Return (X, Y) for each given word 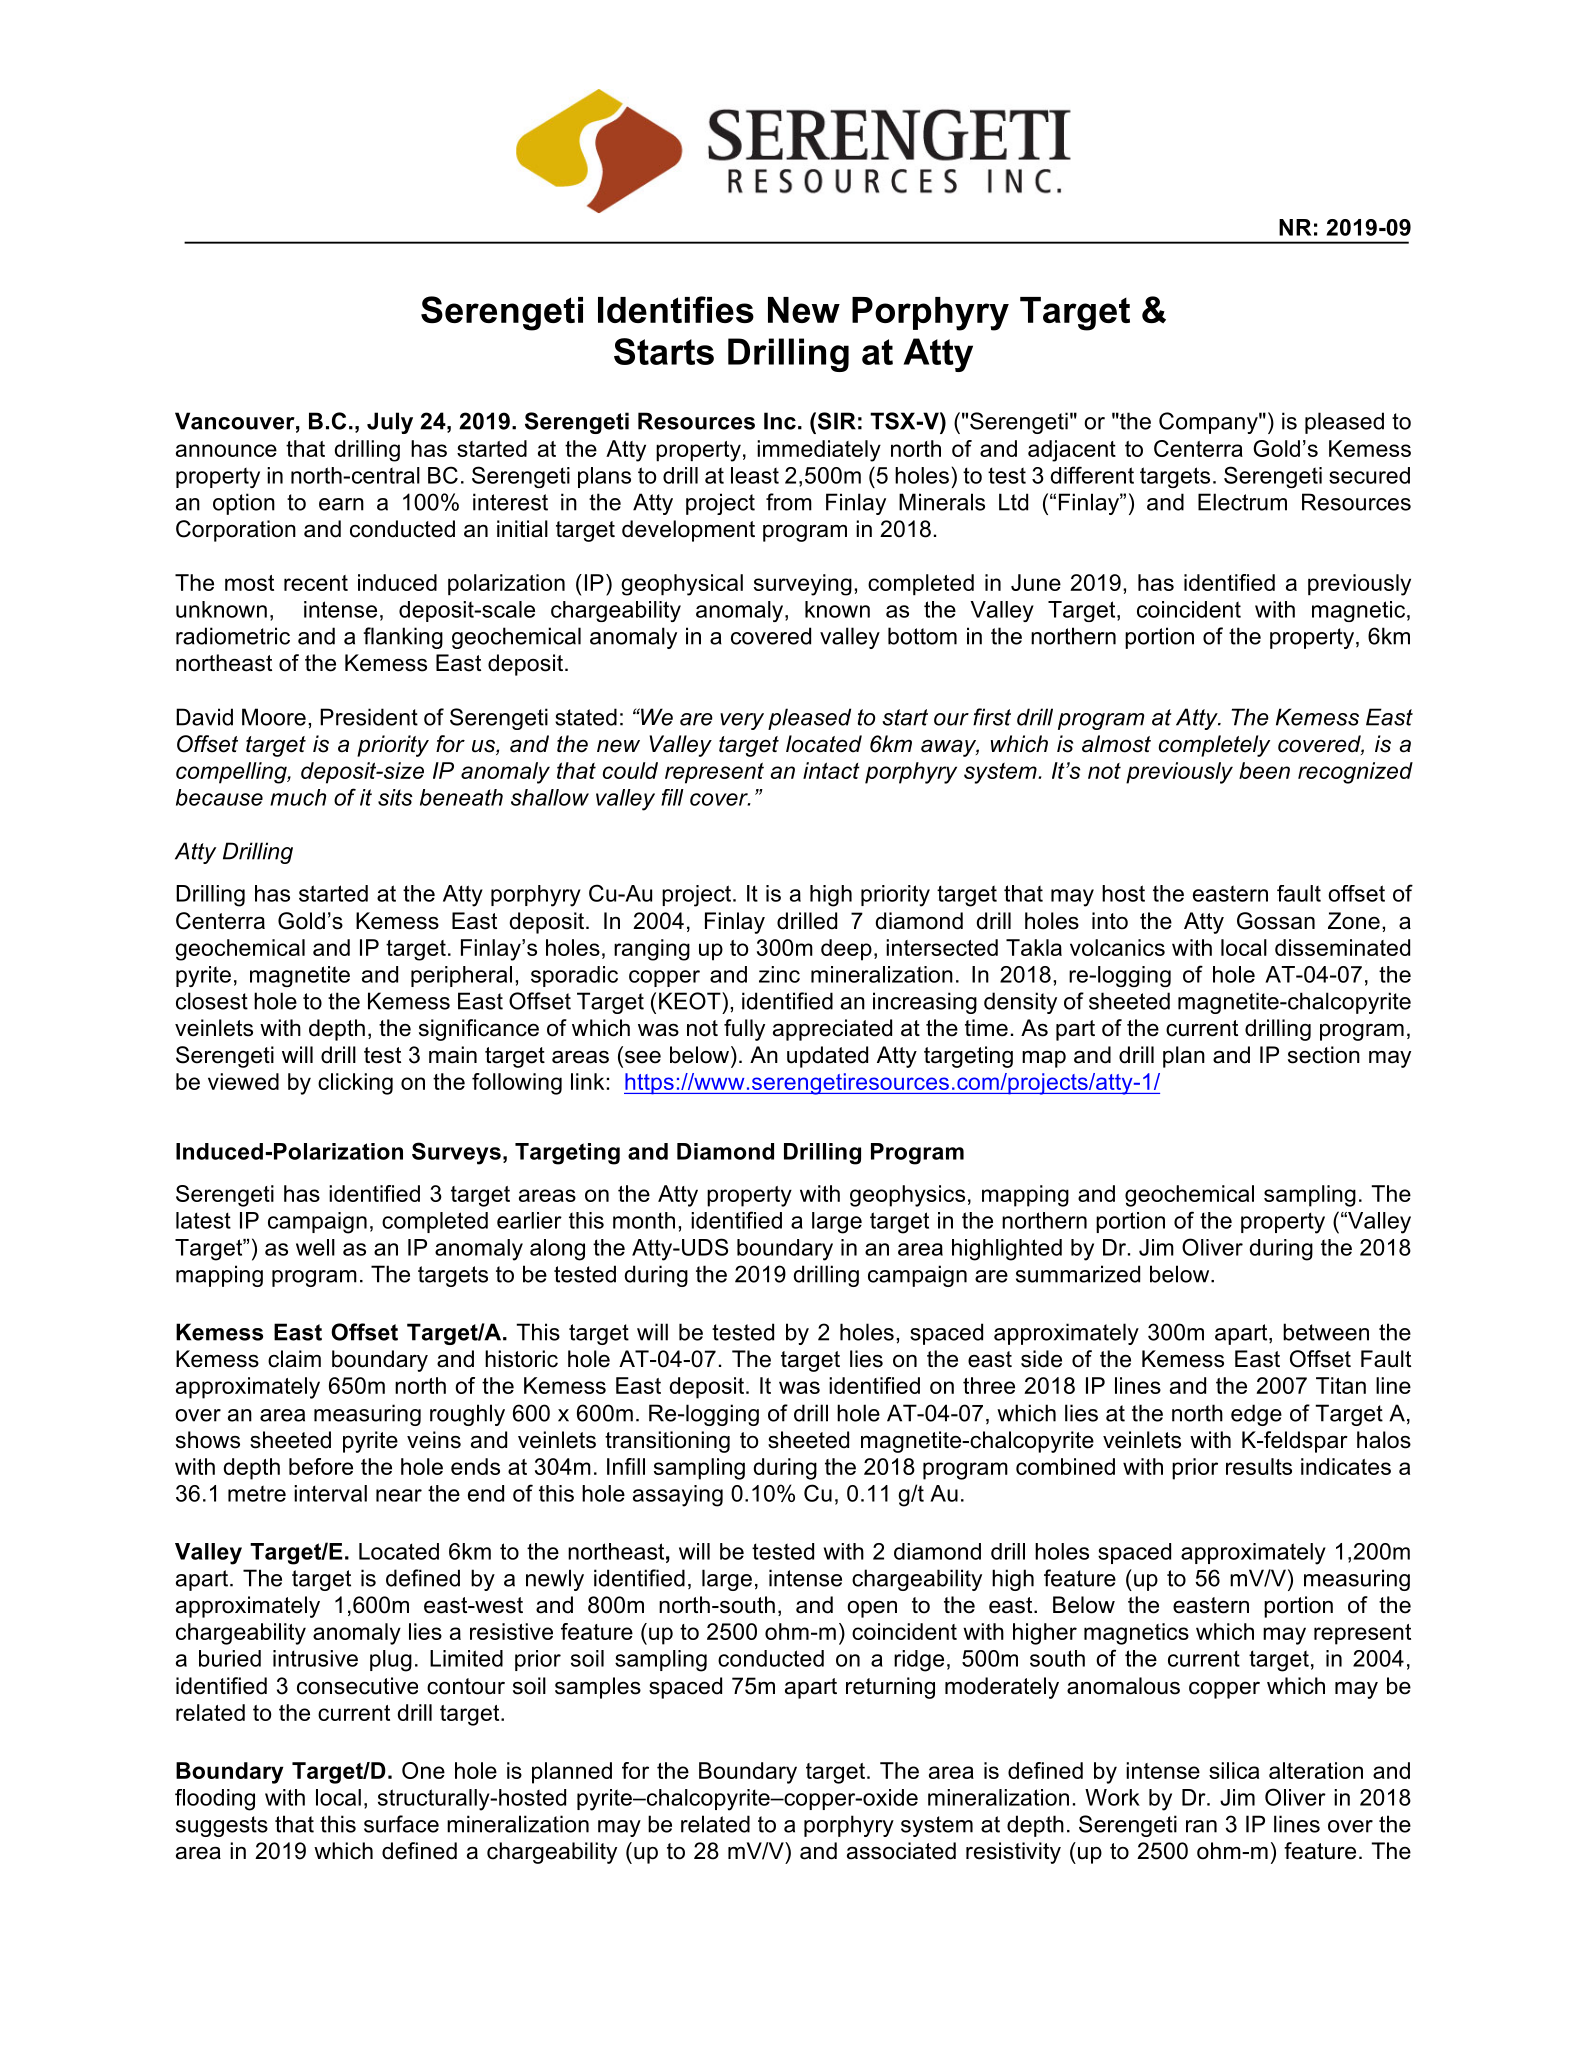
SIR (835, 421)
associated (901, 1851)
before (321, 1466)
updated (827, 1057)
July (390, 423)
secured (1369, 475)
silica (1234, 1770)
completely (1214, 746)
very (742, 721)
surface (401, 1824)
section (1324, 1055)
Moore (274, 717)
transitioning (667, 1442)
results (1259, 1466)
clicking (355, 1084)
